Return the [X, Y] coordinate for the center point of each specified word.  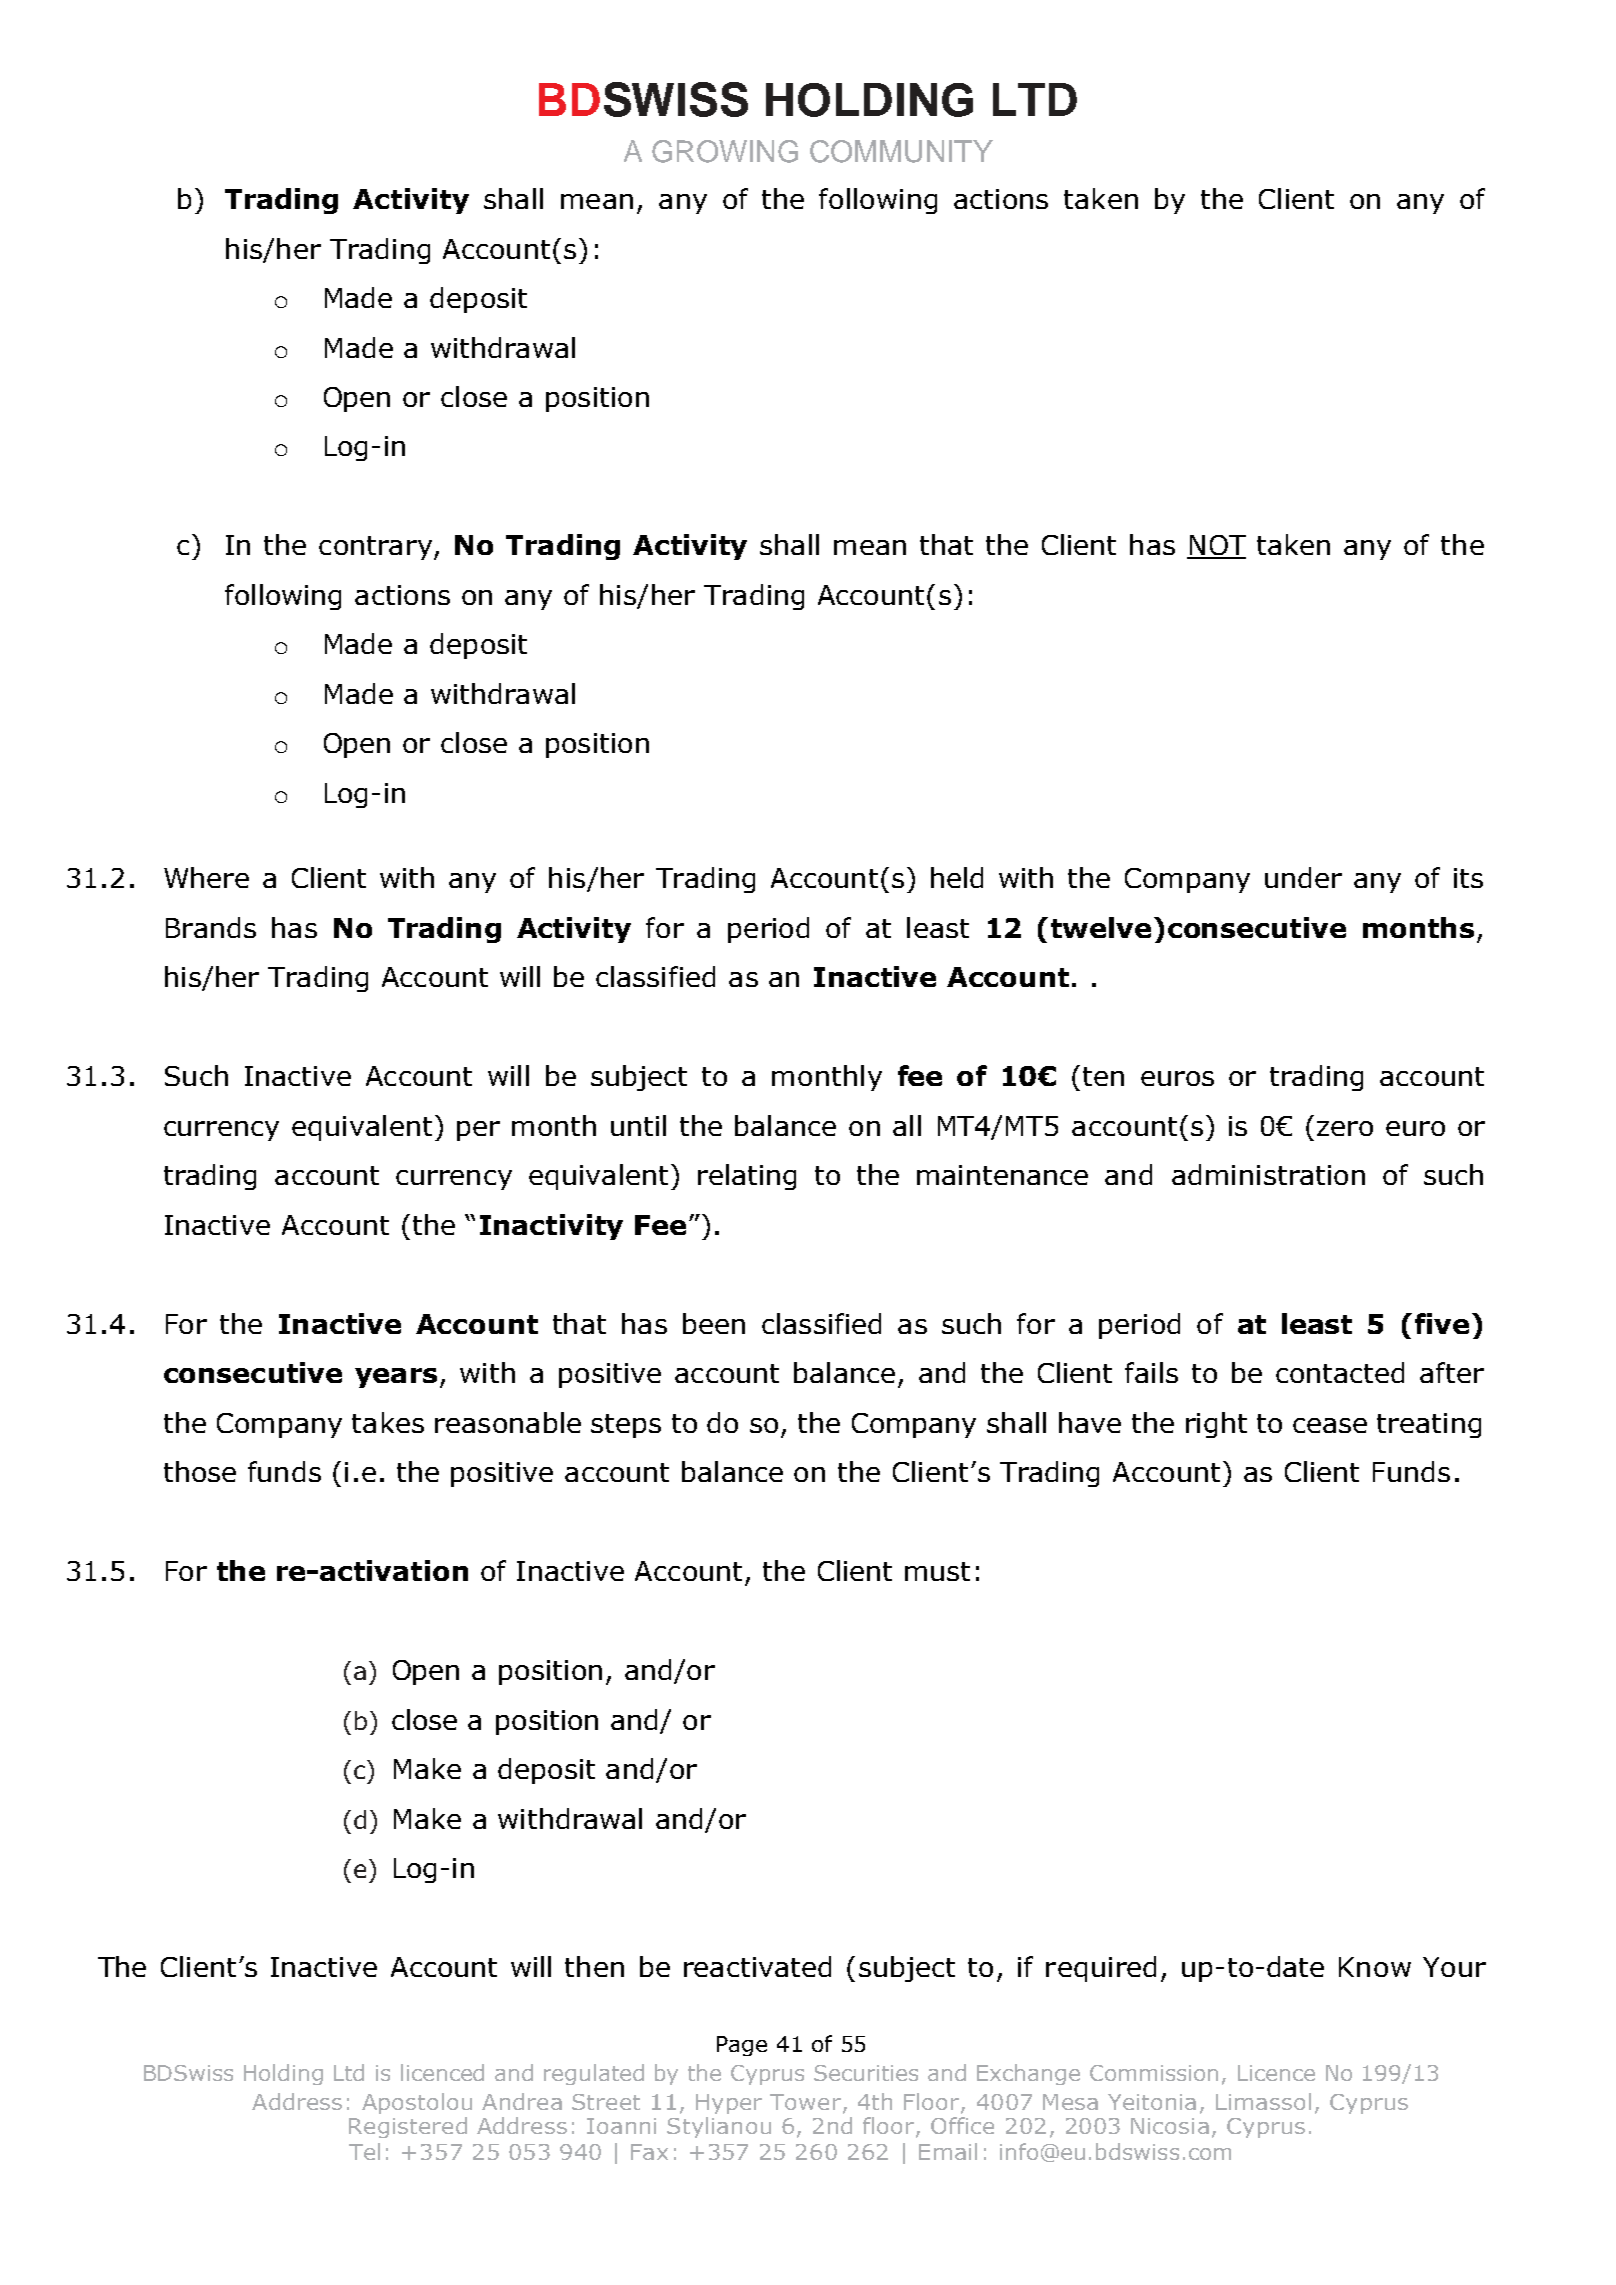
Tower [805, 2102]
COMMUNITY [901, 151]
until [638, 1125]
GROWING [725, 151]
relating [747, 1177]
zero [1345, 1128]
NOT [1216, 546]
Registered [408, 2127]
